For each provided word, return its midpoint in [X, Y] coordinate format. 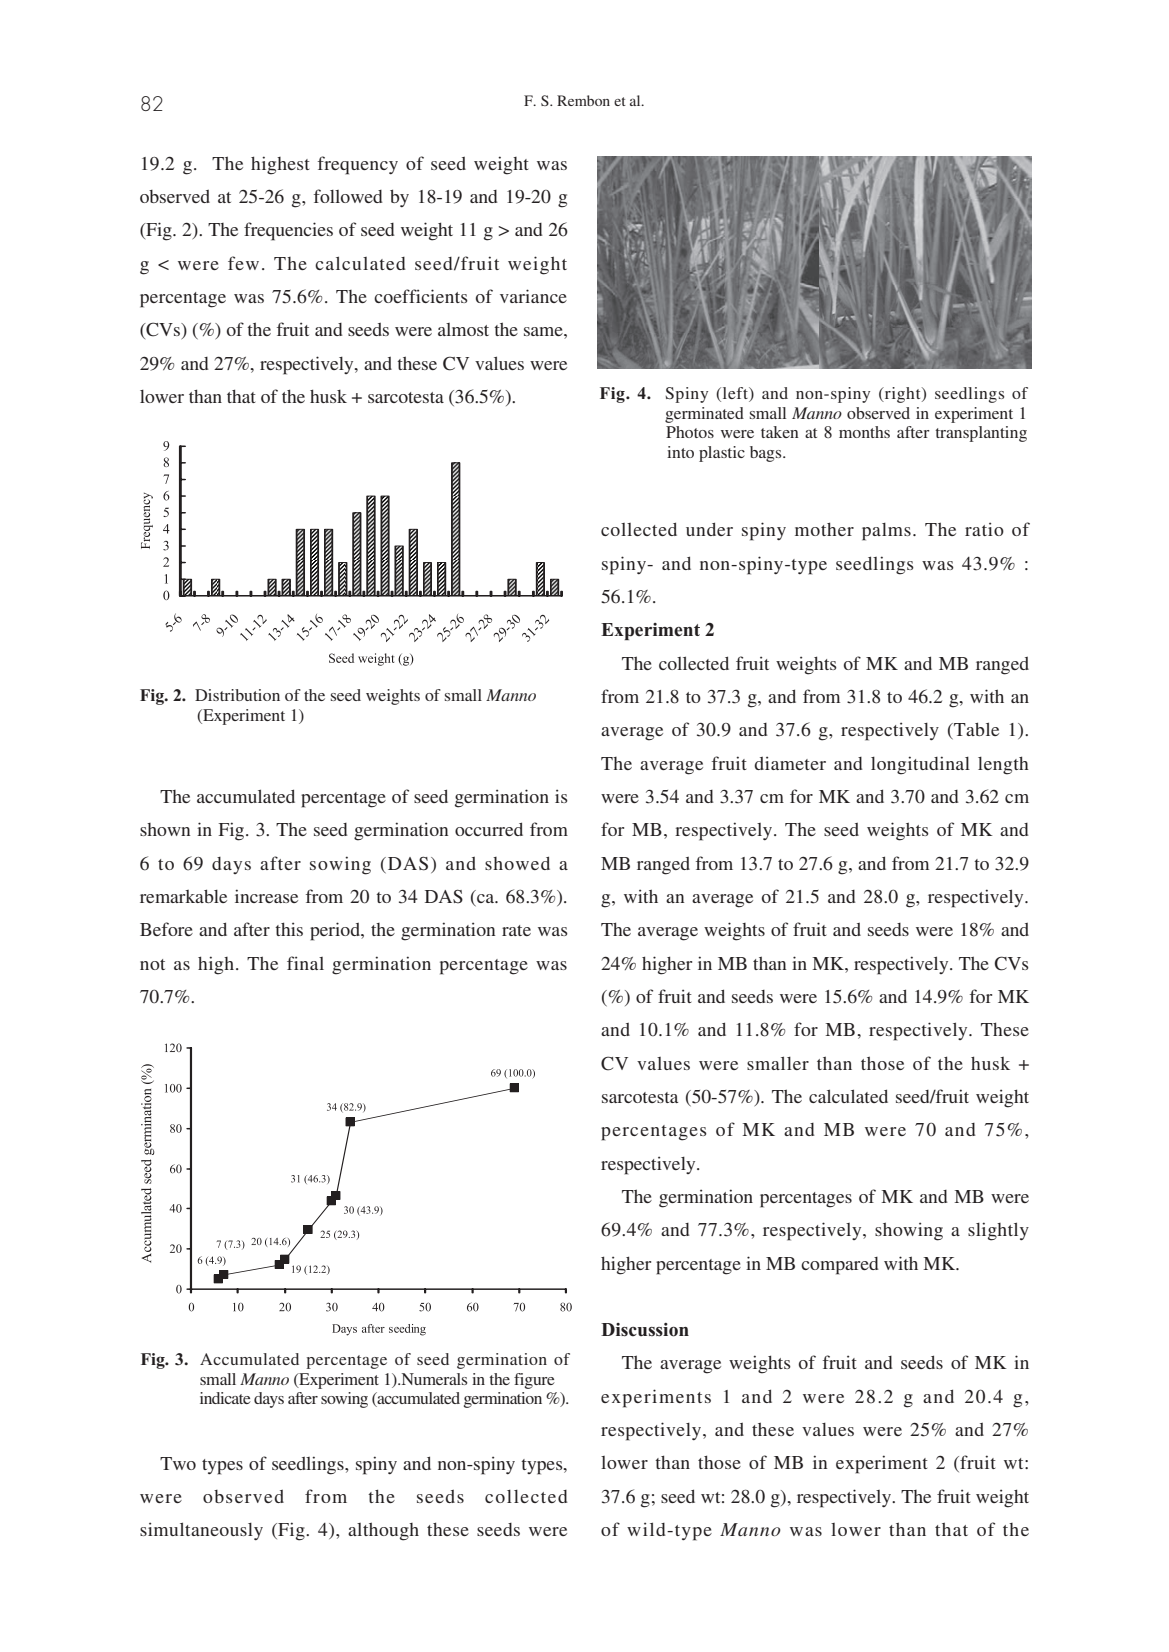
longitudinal [920, 765]
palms [886, 532]
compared [840, 1266]
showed [517, 863]
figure [534, 1381]
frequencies [288, 231]
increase [266, 896]
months [864, 432]
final [305, 963]
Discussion [645, 1330]
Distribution [237, 695]
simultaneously [201, 1531]
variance [533, 296]
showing [909, 1231]
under [709, 529]
